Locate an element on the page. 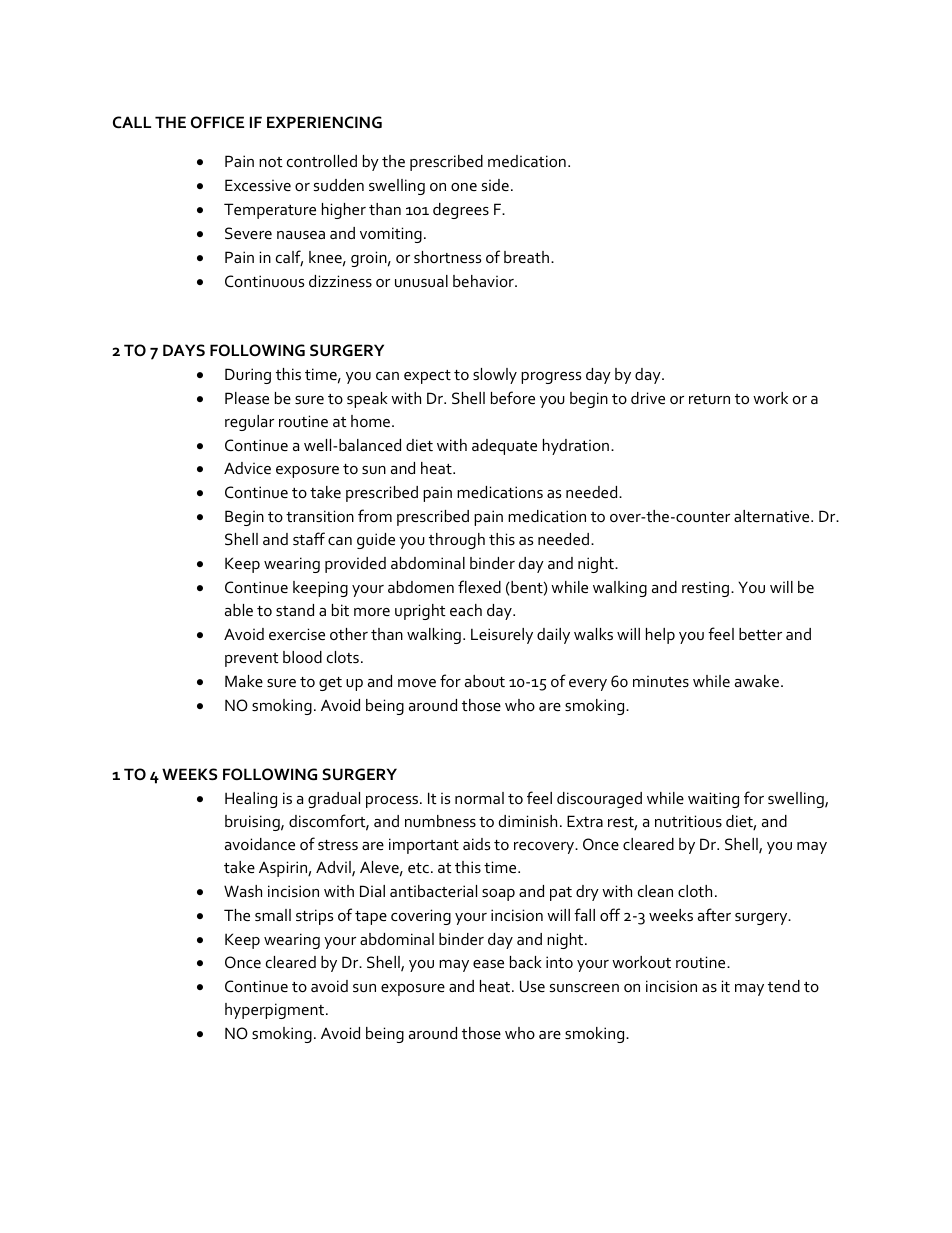  waiting is located at coordinates (713, 800).
